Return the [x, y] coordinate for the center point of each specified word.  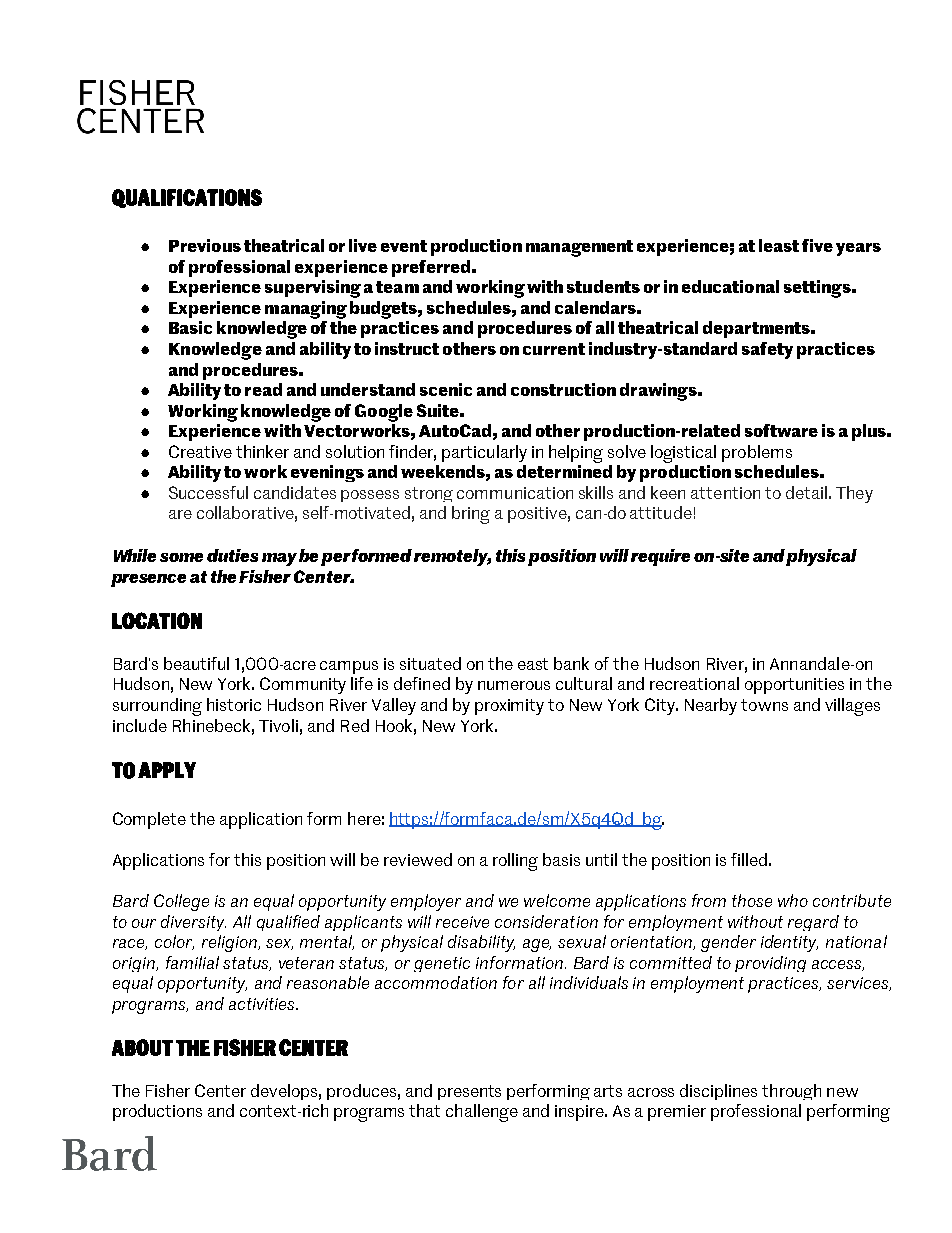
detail [806, 492]
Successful [208, 492]
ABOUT [142, 1047]
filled [749, 859]
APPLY [167, 770]
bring [471, 515]
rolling [515, 862]
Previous [205, 245]
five [817, 245]
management [579, 248]
